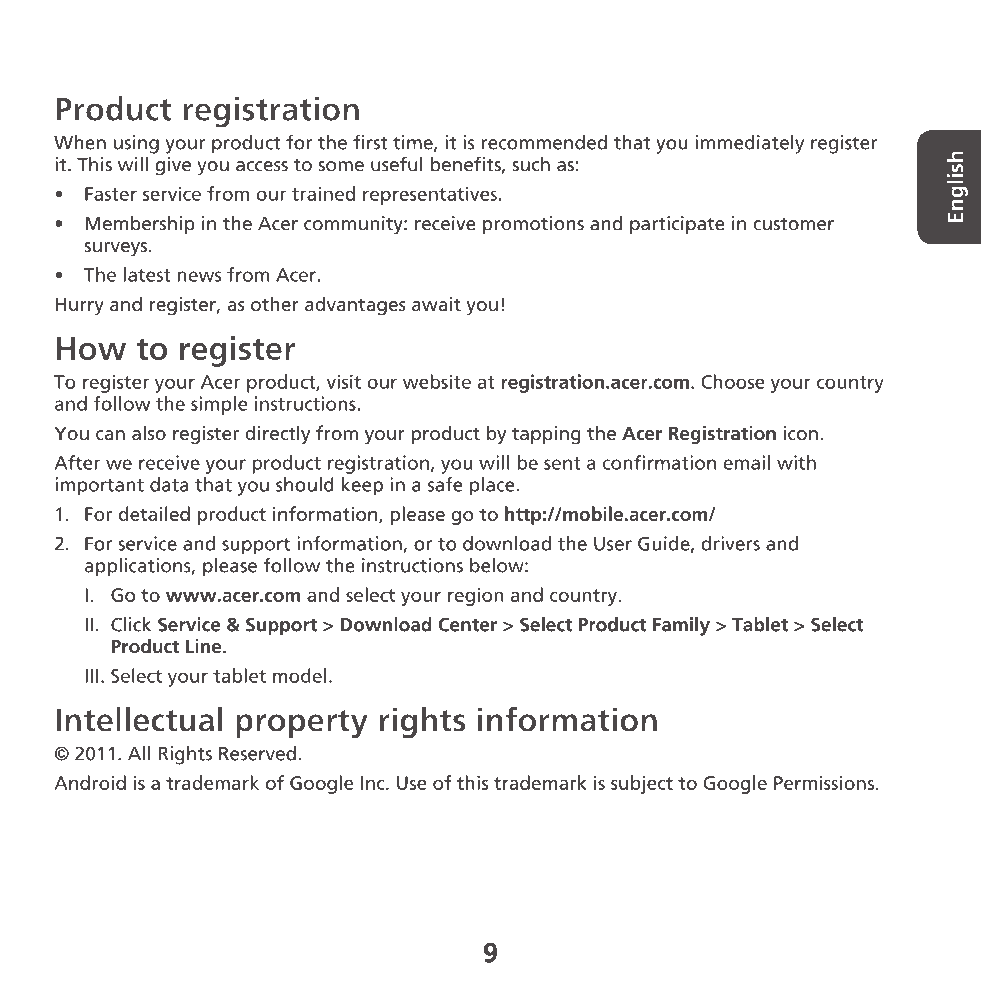 The height and width of the screenshot is (981, 981). Describe the element at coordinates (173, 166) in the screenshot. I see `give` at that location.
